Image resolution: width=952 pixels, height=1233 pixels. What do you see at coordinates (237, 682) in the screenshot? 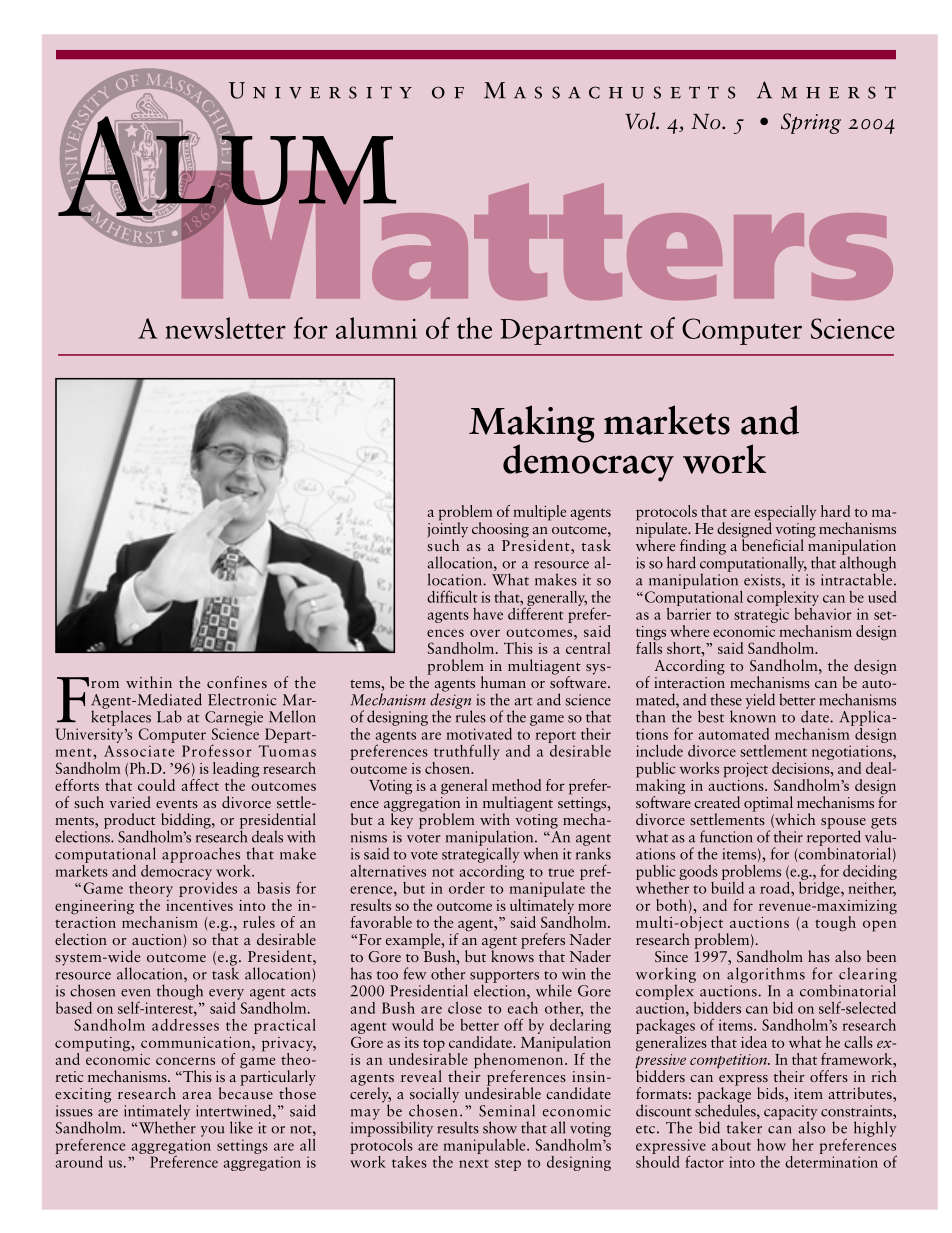
I see `confines` at bounding box center [237, 682].
